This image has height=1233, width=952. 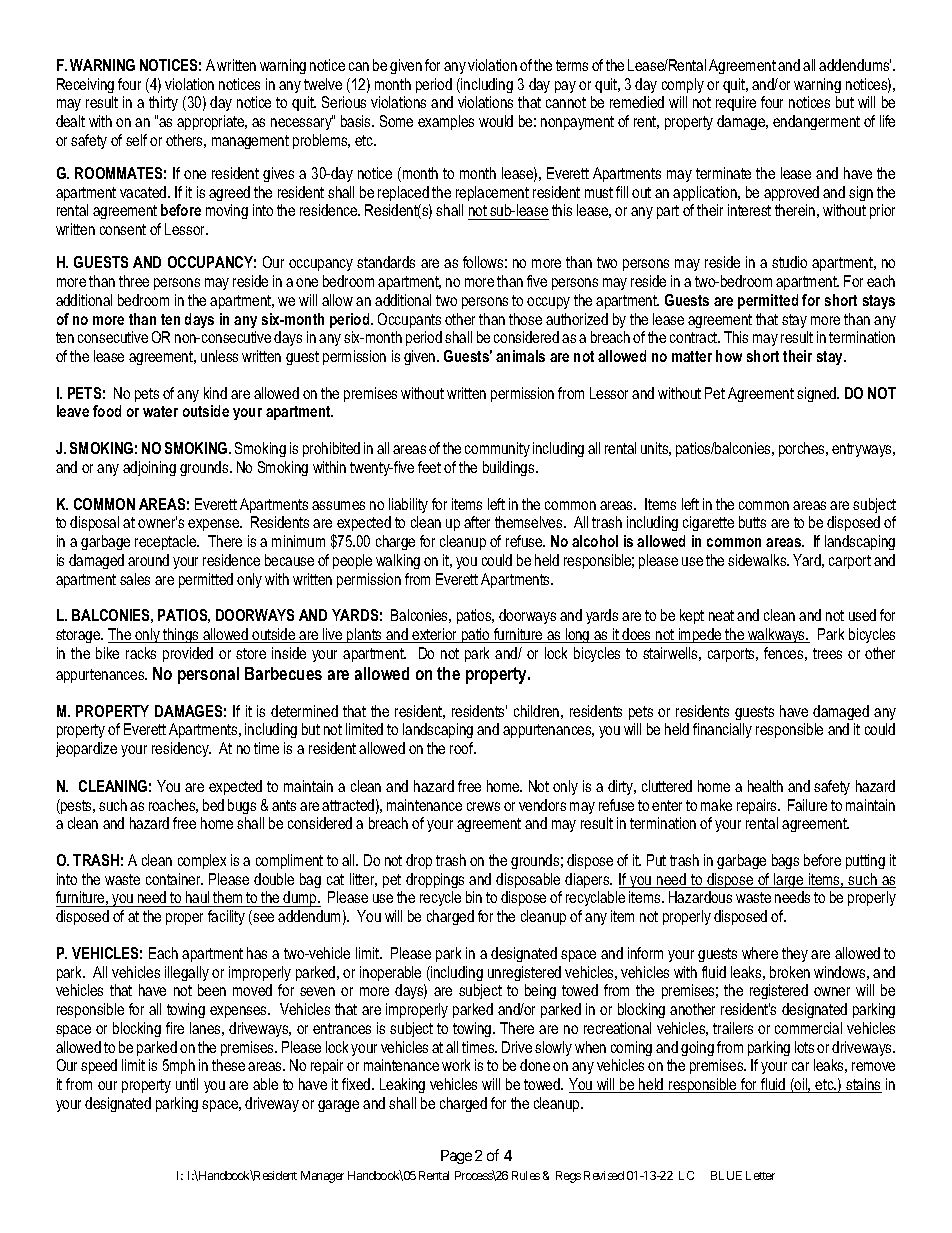 What do you see at coordinates (163, 103) in the image?
I see `thirty` at bounding box center [163, 103].
